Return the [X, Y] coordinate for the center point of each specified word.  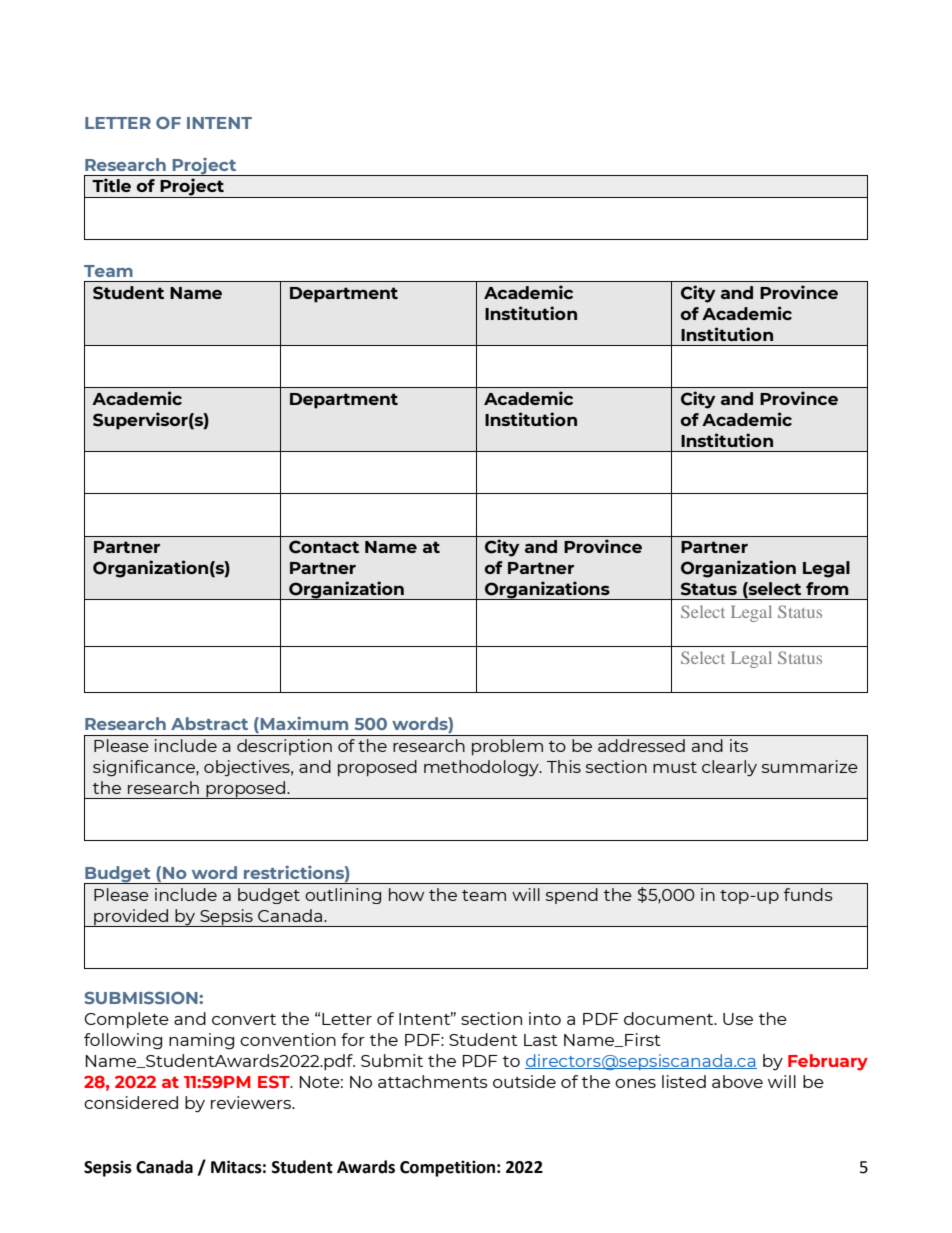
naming [201, 1041]
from [827, 588]
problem [507, 747]
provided [131, 918]
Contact [324, 547]
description [284, 747]
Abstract [209, 723]
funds [808, 894]
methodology [482, 768]
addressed [641, 745]
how [406, 894]
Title [111, 185]
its [739, 745]
